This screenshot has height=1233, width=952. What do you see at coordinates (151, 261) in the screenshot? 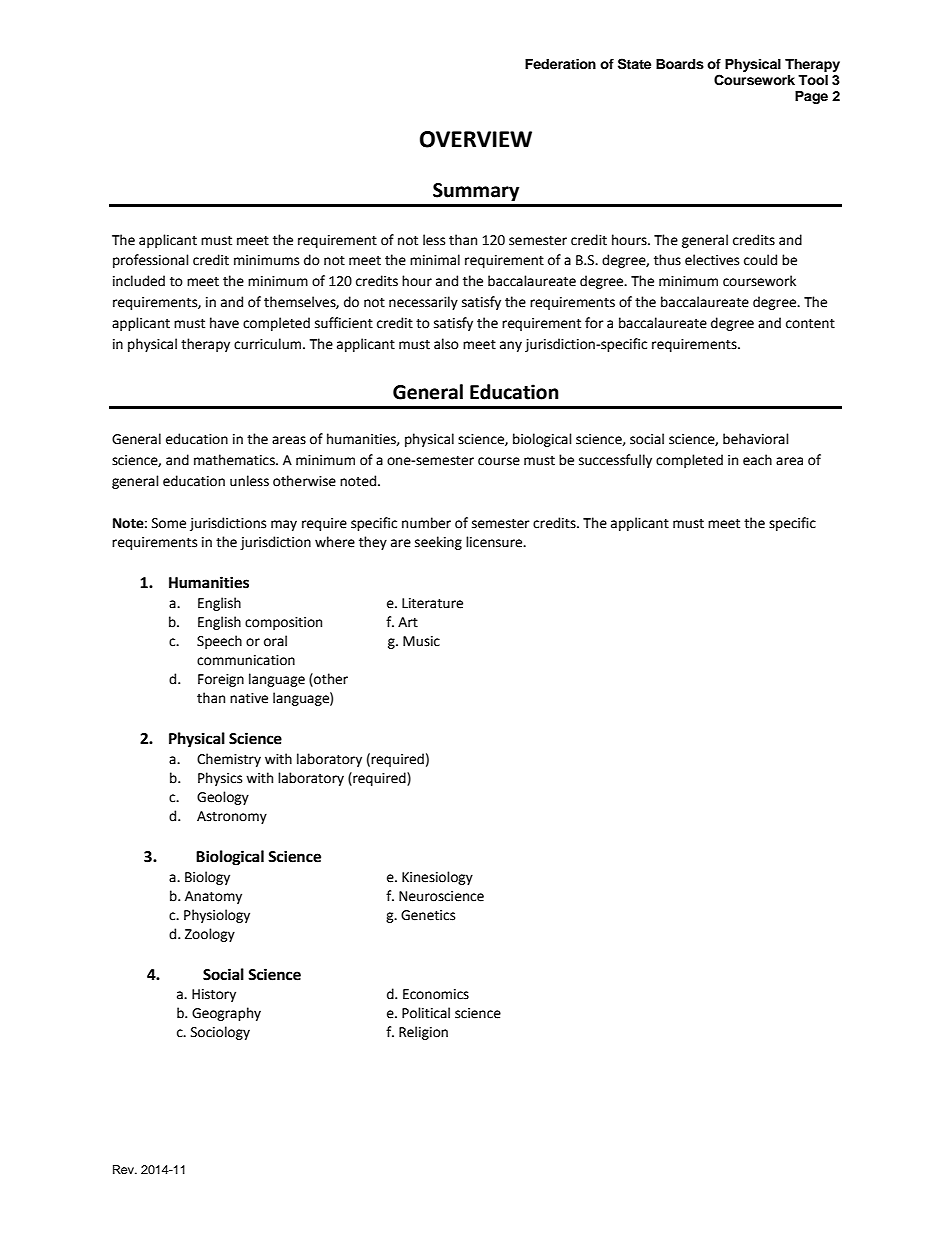
I see `professional` at bounding box center [151, 261].
